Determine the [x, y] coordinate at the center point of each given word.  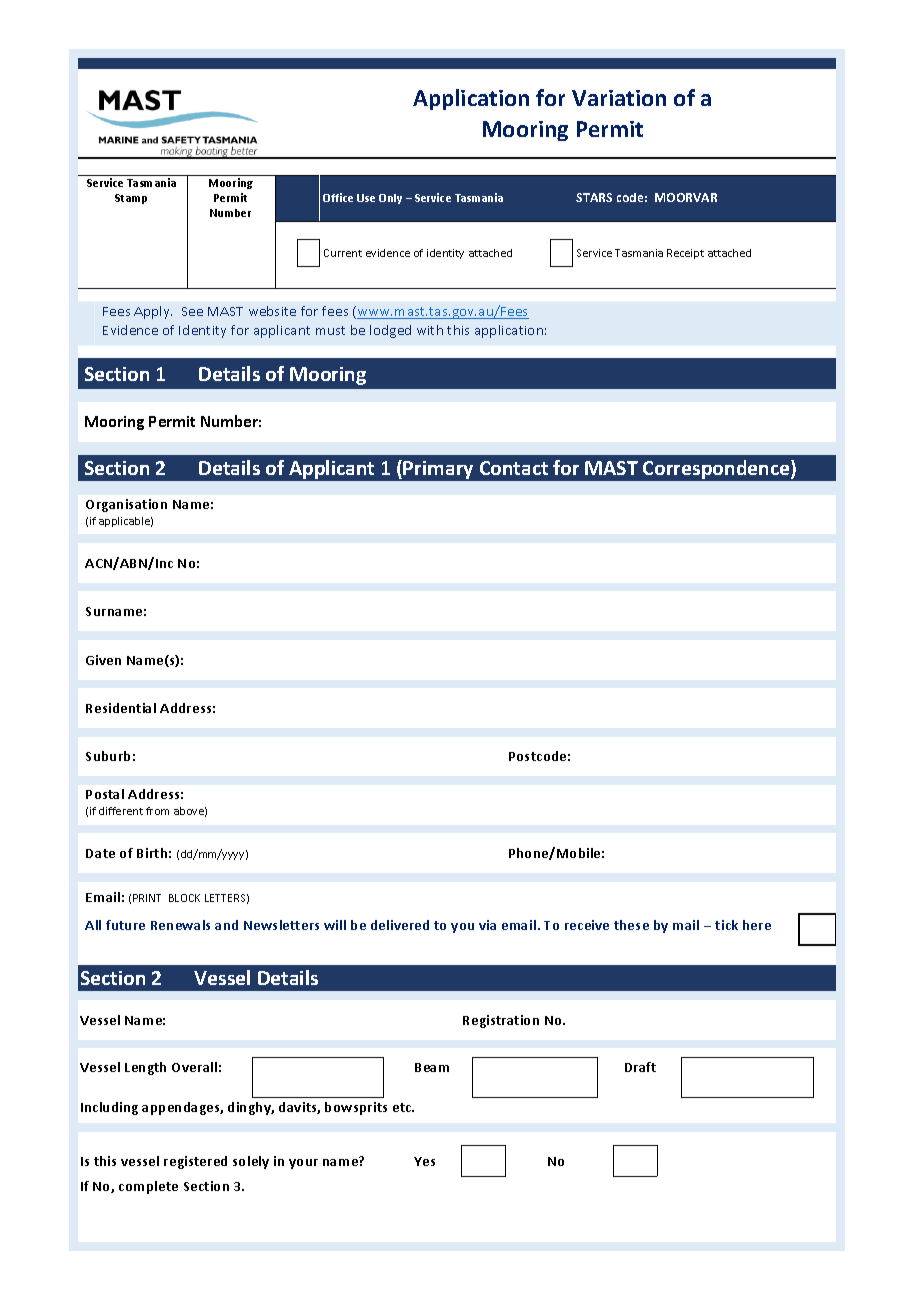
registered [195, 1162]
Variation [619, 98]
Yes [424, 1161]
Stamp [131, 199]
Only [390, 199]
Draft [640, 1067]
